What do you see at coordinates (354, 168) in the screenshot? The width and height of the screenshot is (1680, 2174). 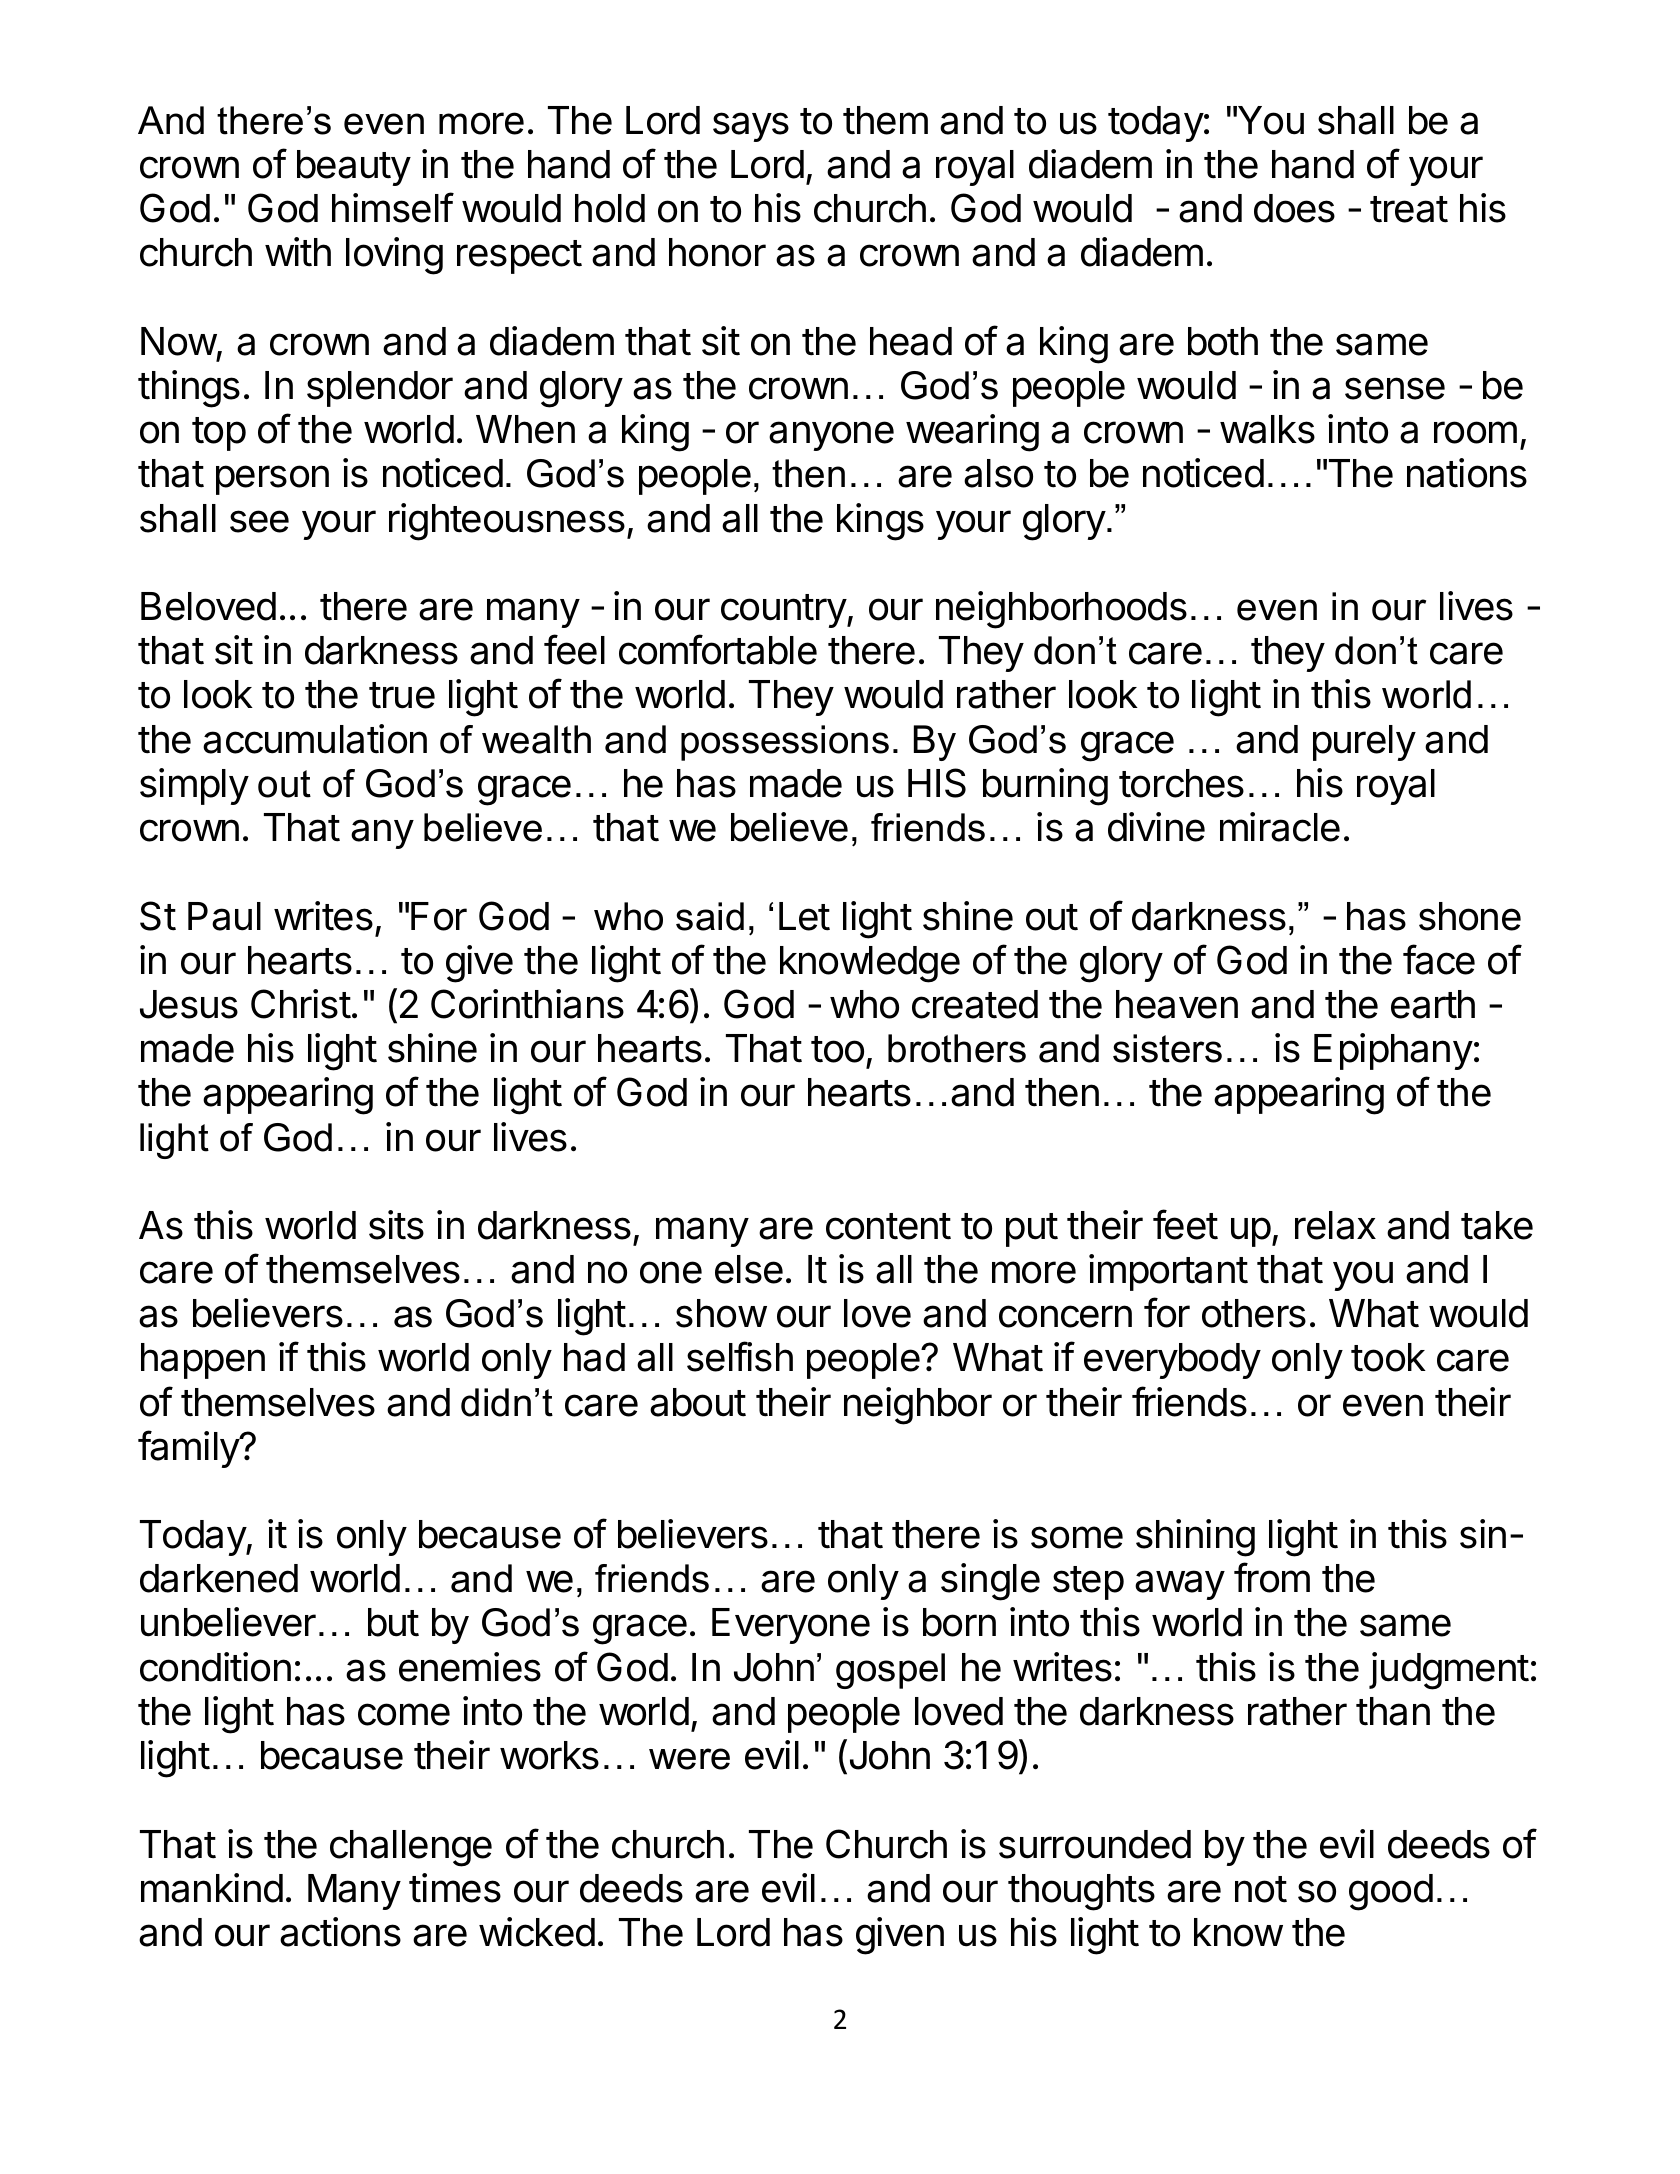 I see `beauty` at bounding box center [354, 168].
